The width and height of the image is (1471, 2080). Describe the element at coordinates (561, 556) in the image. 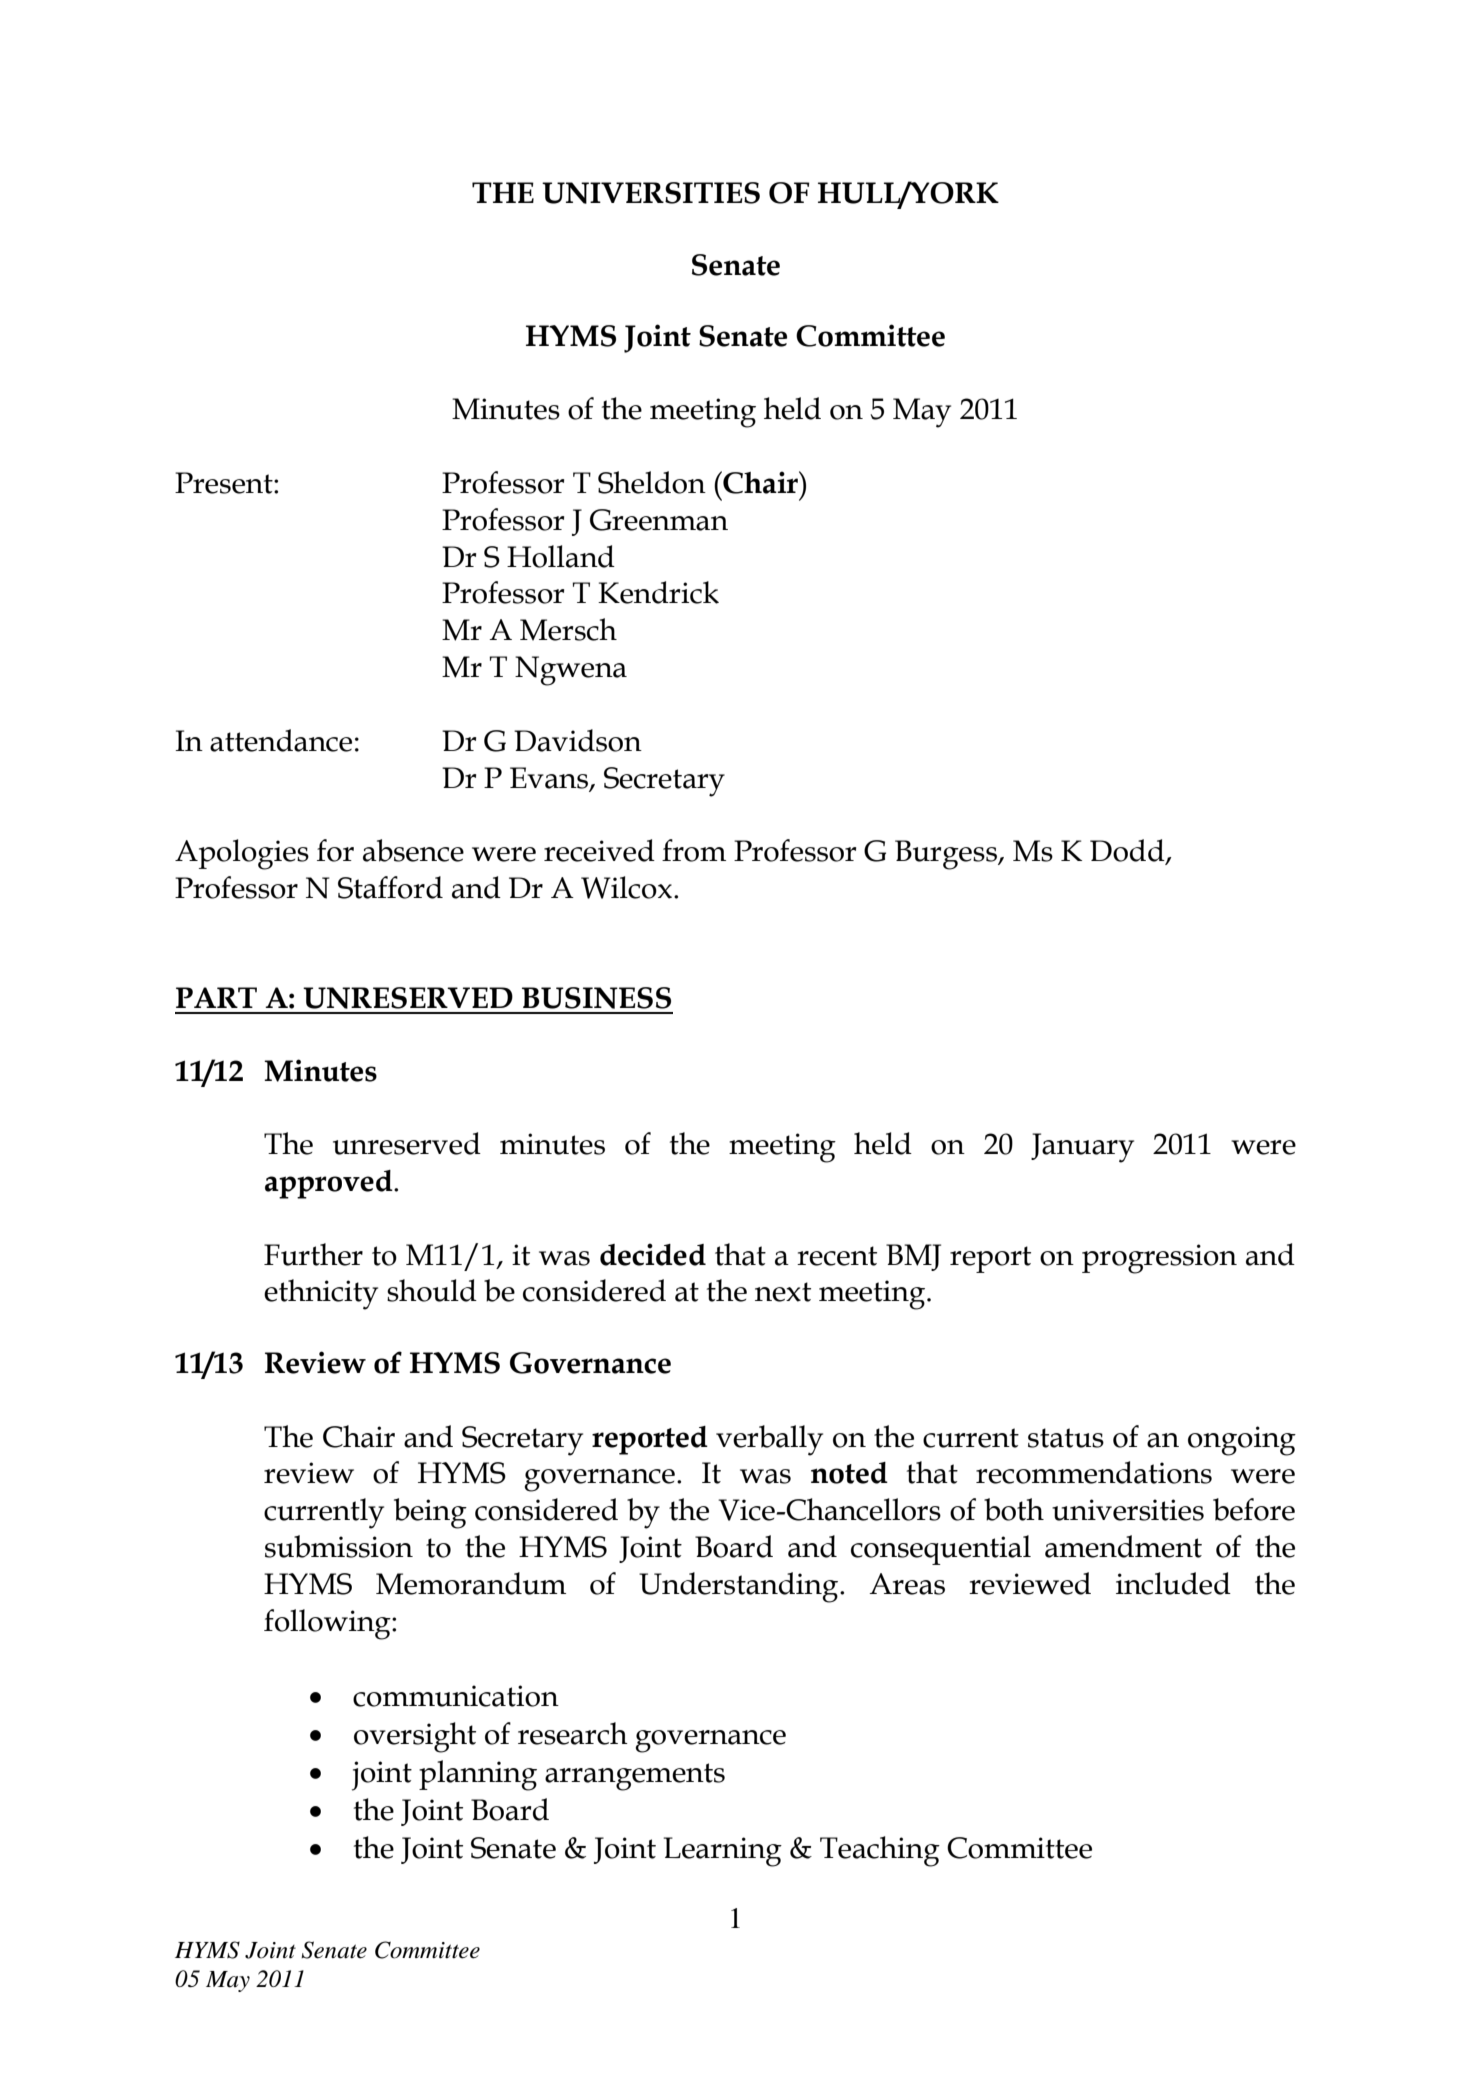

I see `Holland` at that location.
